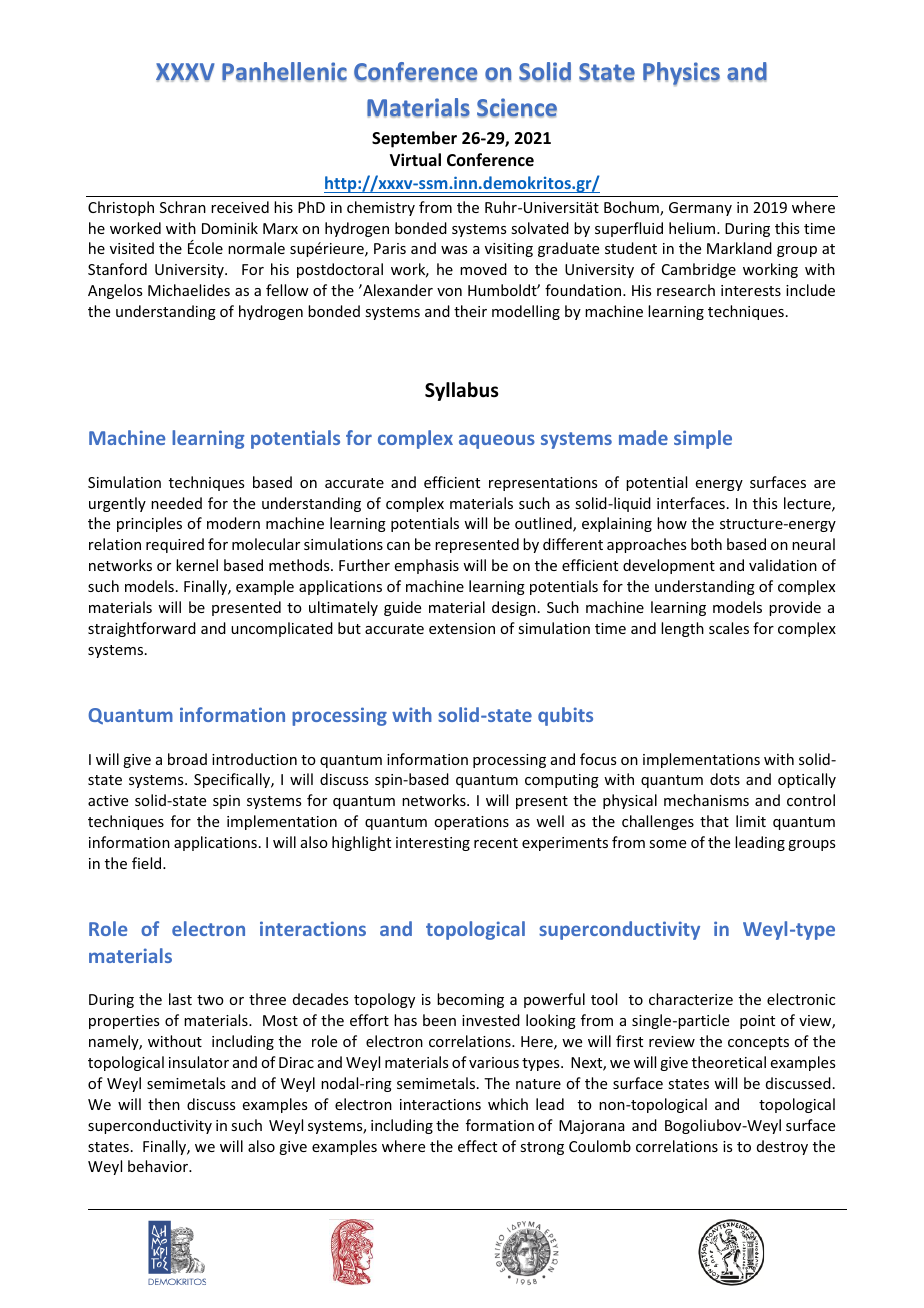 The image size is (924, 1308). What do you see at coordinates (164, 1104) in the image?
I see `then` at bounding box center [164, 1104].
